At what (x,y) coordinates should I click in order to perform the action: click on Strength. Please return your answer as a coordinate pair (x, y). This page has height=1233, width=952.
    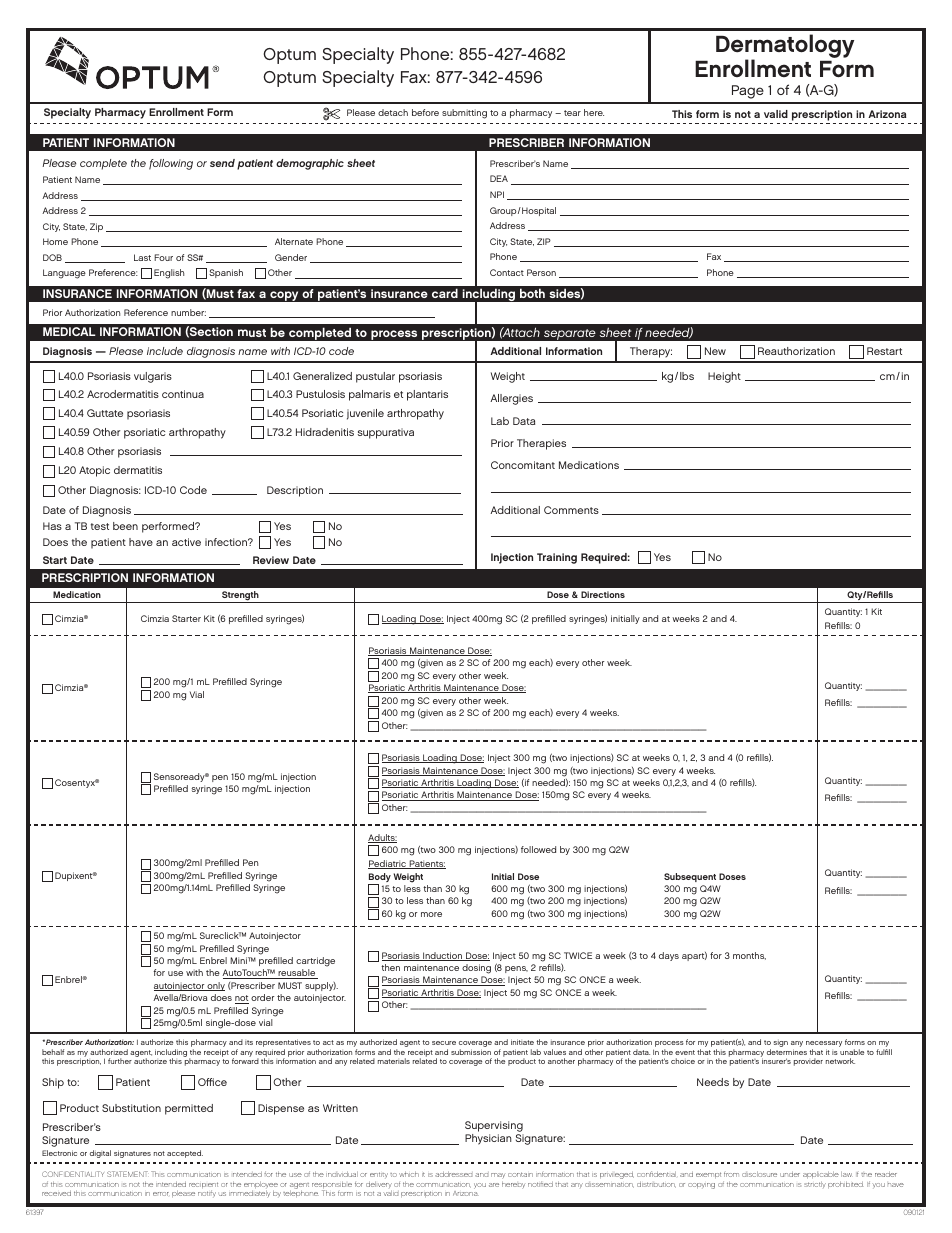
    Looking at the image, I should click on (240, 597).
